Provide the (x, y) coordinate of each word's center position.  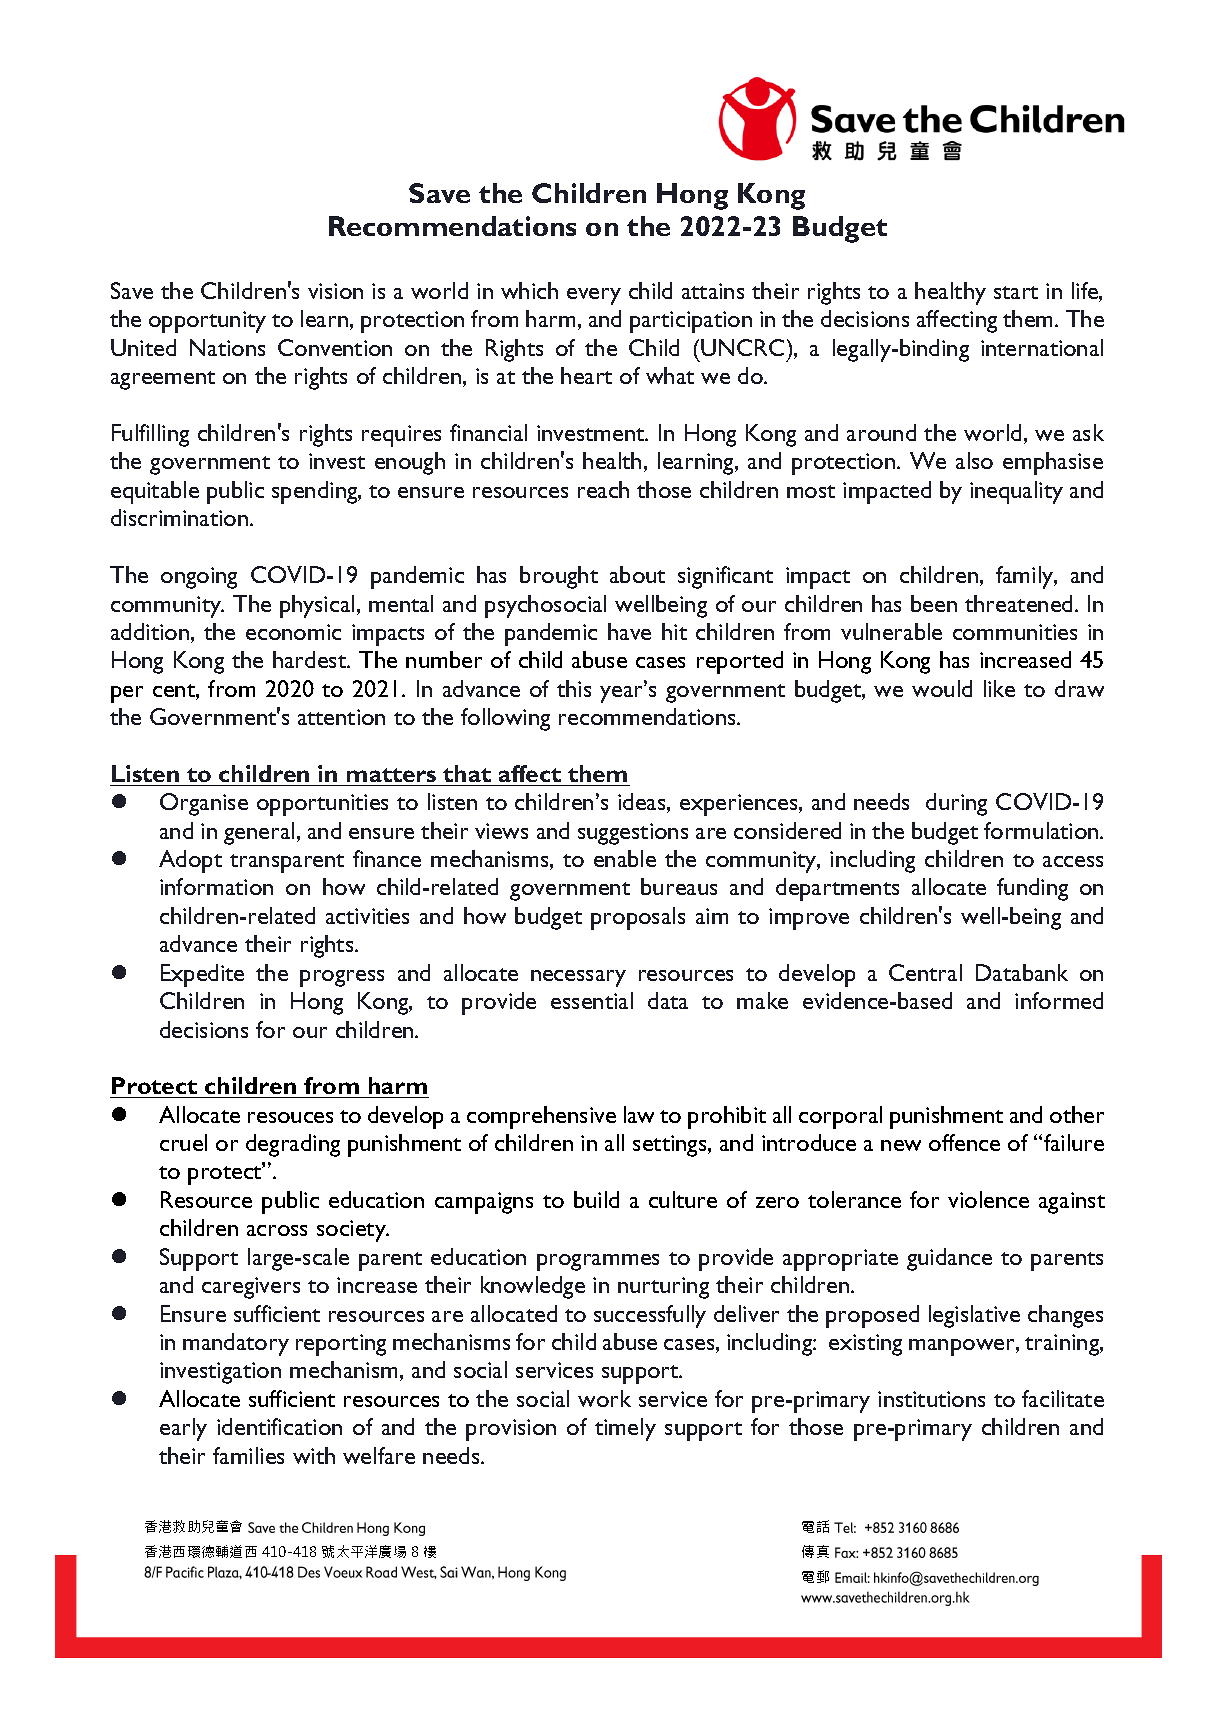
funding (1032, 889)
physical (317, 606)
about (637, 574)
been (934, 603)
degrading (293, 1145)
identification (279, 1426)
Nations (227, 347)
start (1016, 292)
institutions (931, 1399)
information (216, 886)
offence (964, 1142)
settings (671, 1146)
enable (625, 858)
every (594, 296)
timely (625, 1429)
